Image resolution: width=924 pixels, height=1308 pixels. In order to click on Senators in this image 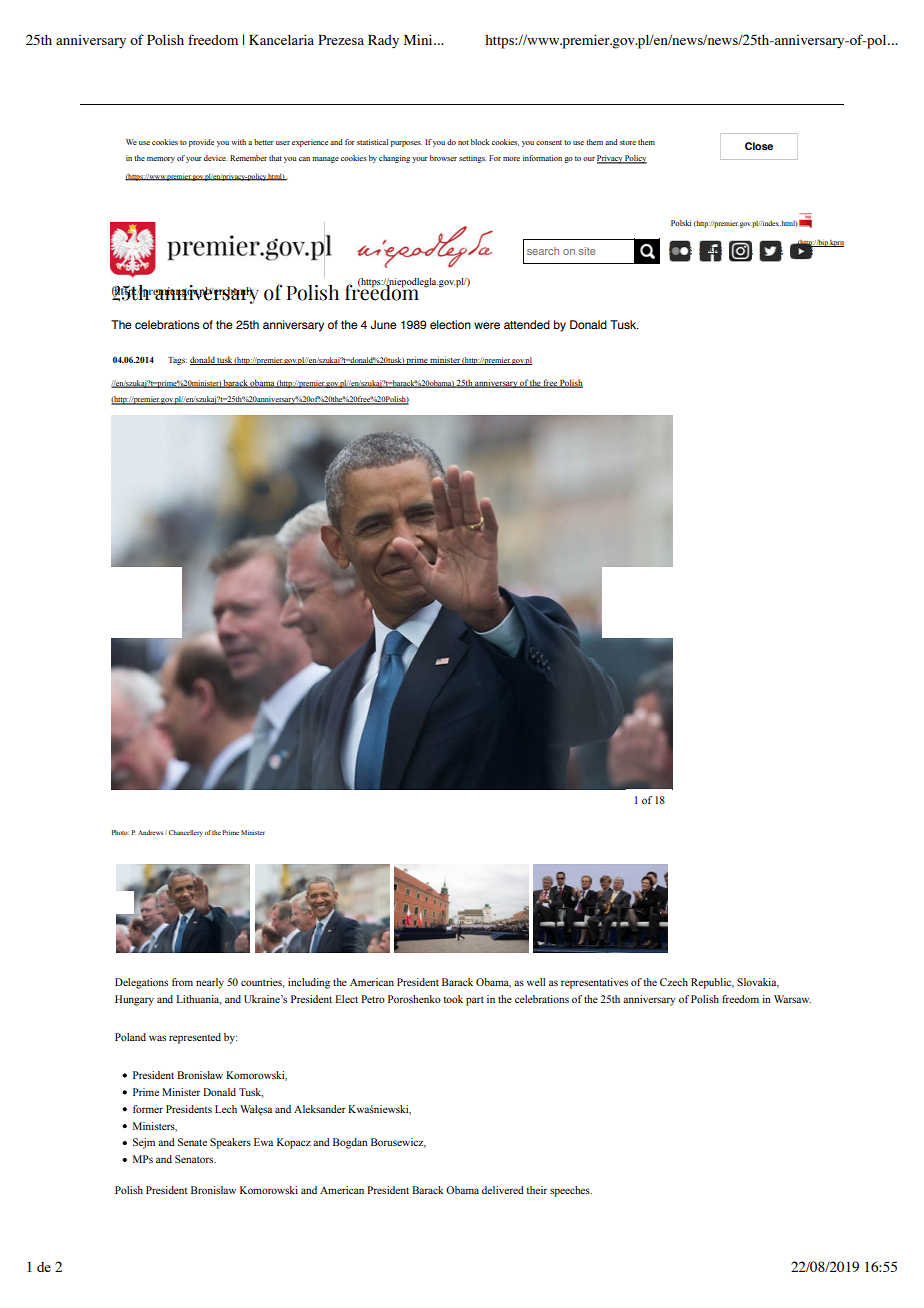, I will do `click(195, 1159)`.
